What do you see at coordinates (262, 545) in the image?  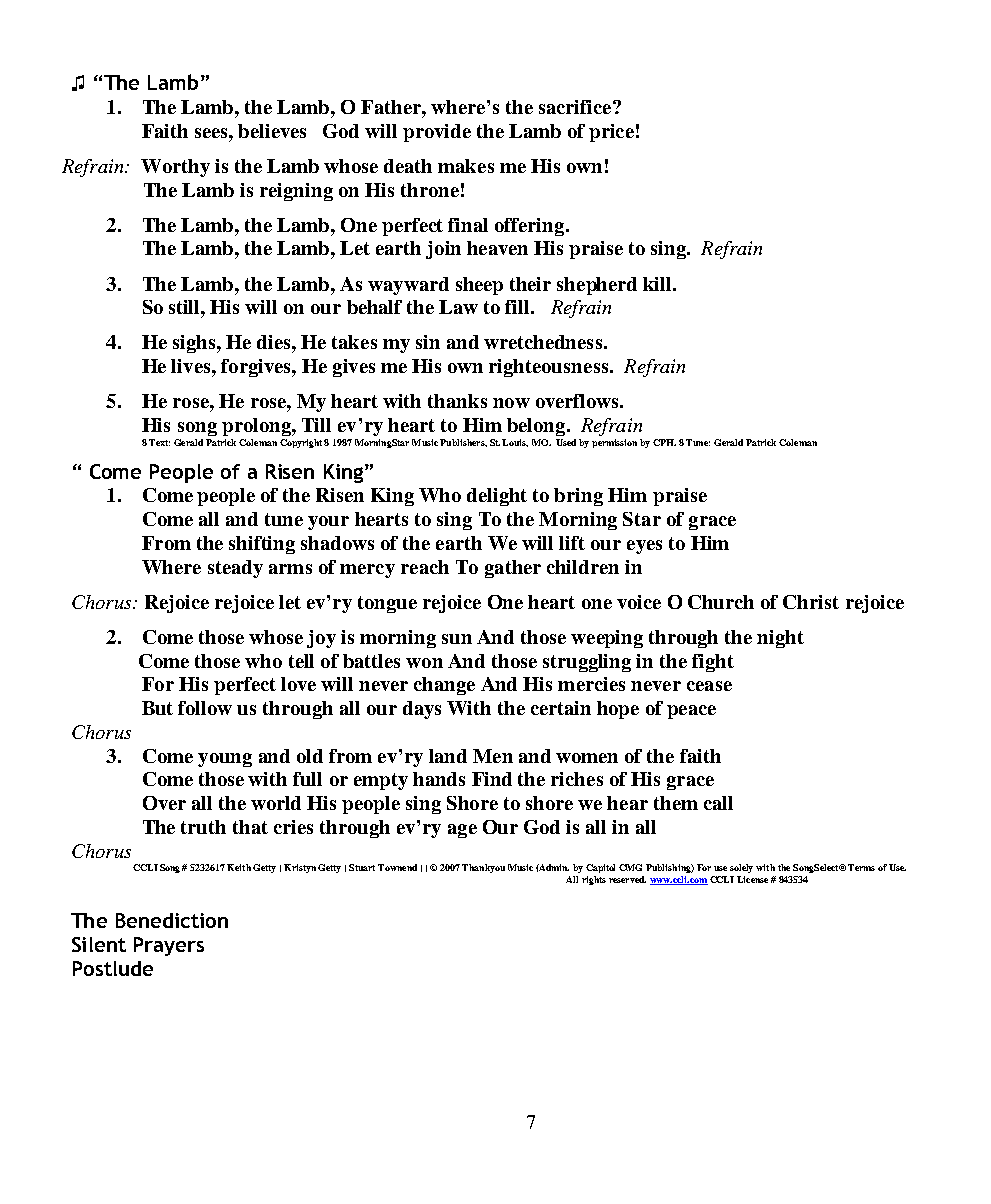 I see `shifting` at bounding box center [262, 545].
